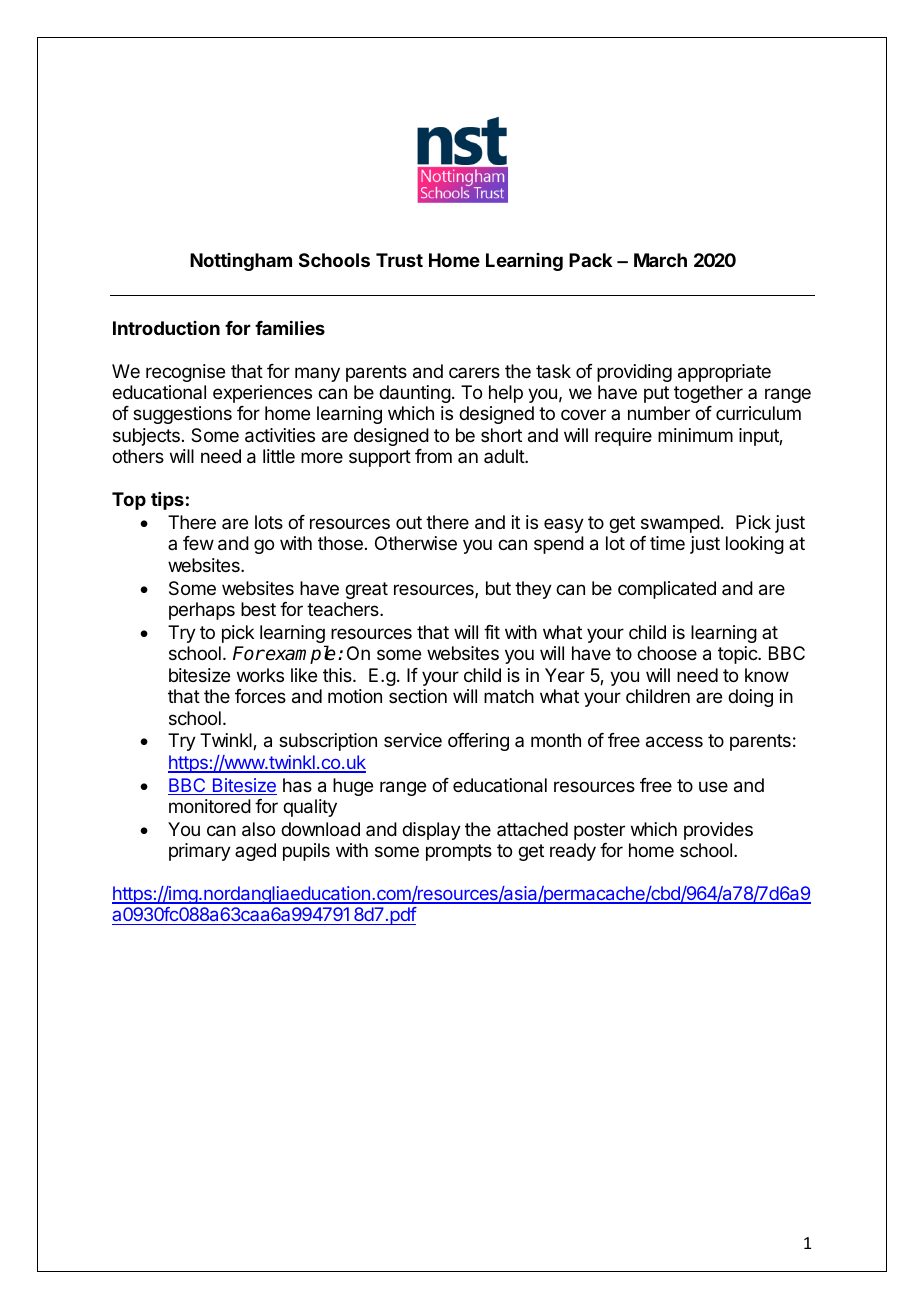 This screenshot has width=924, height=1309. I want to click on Trust, so click(399, 260).
